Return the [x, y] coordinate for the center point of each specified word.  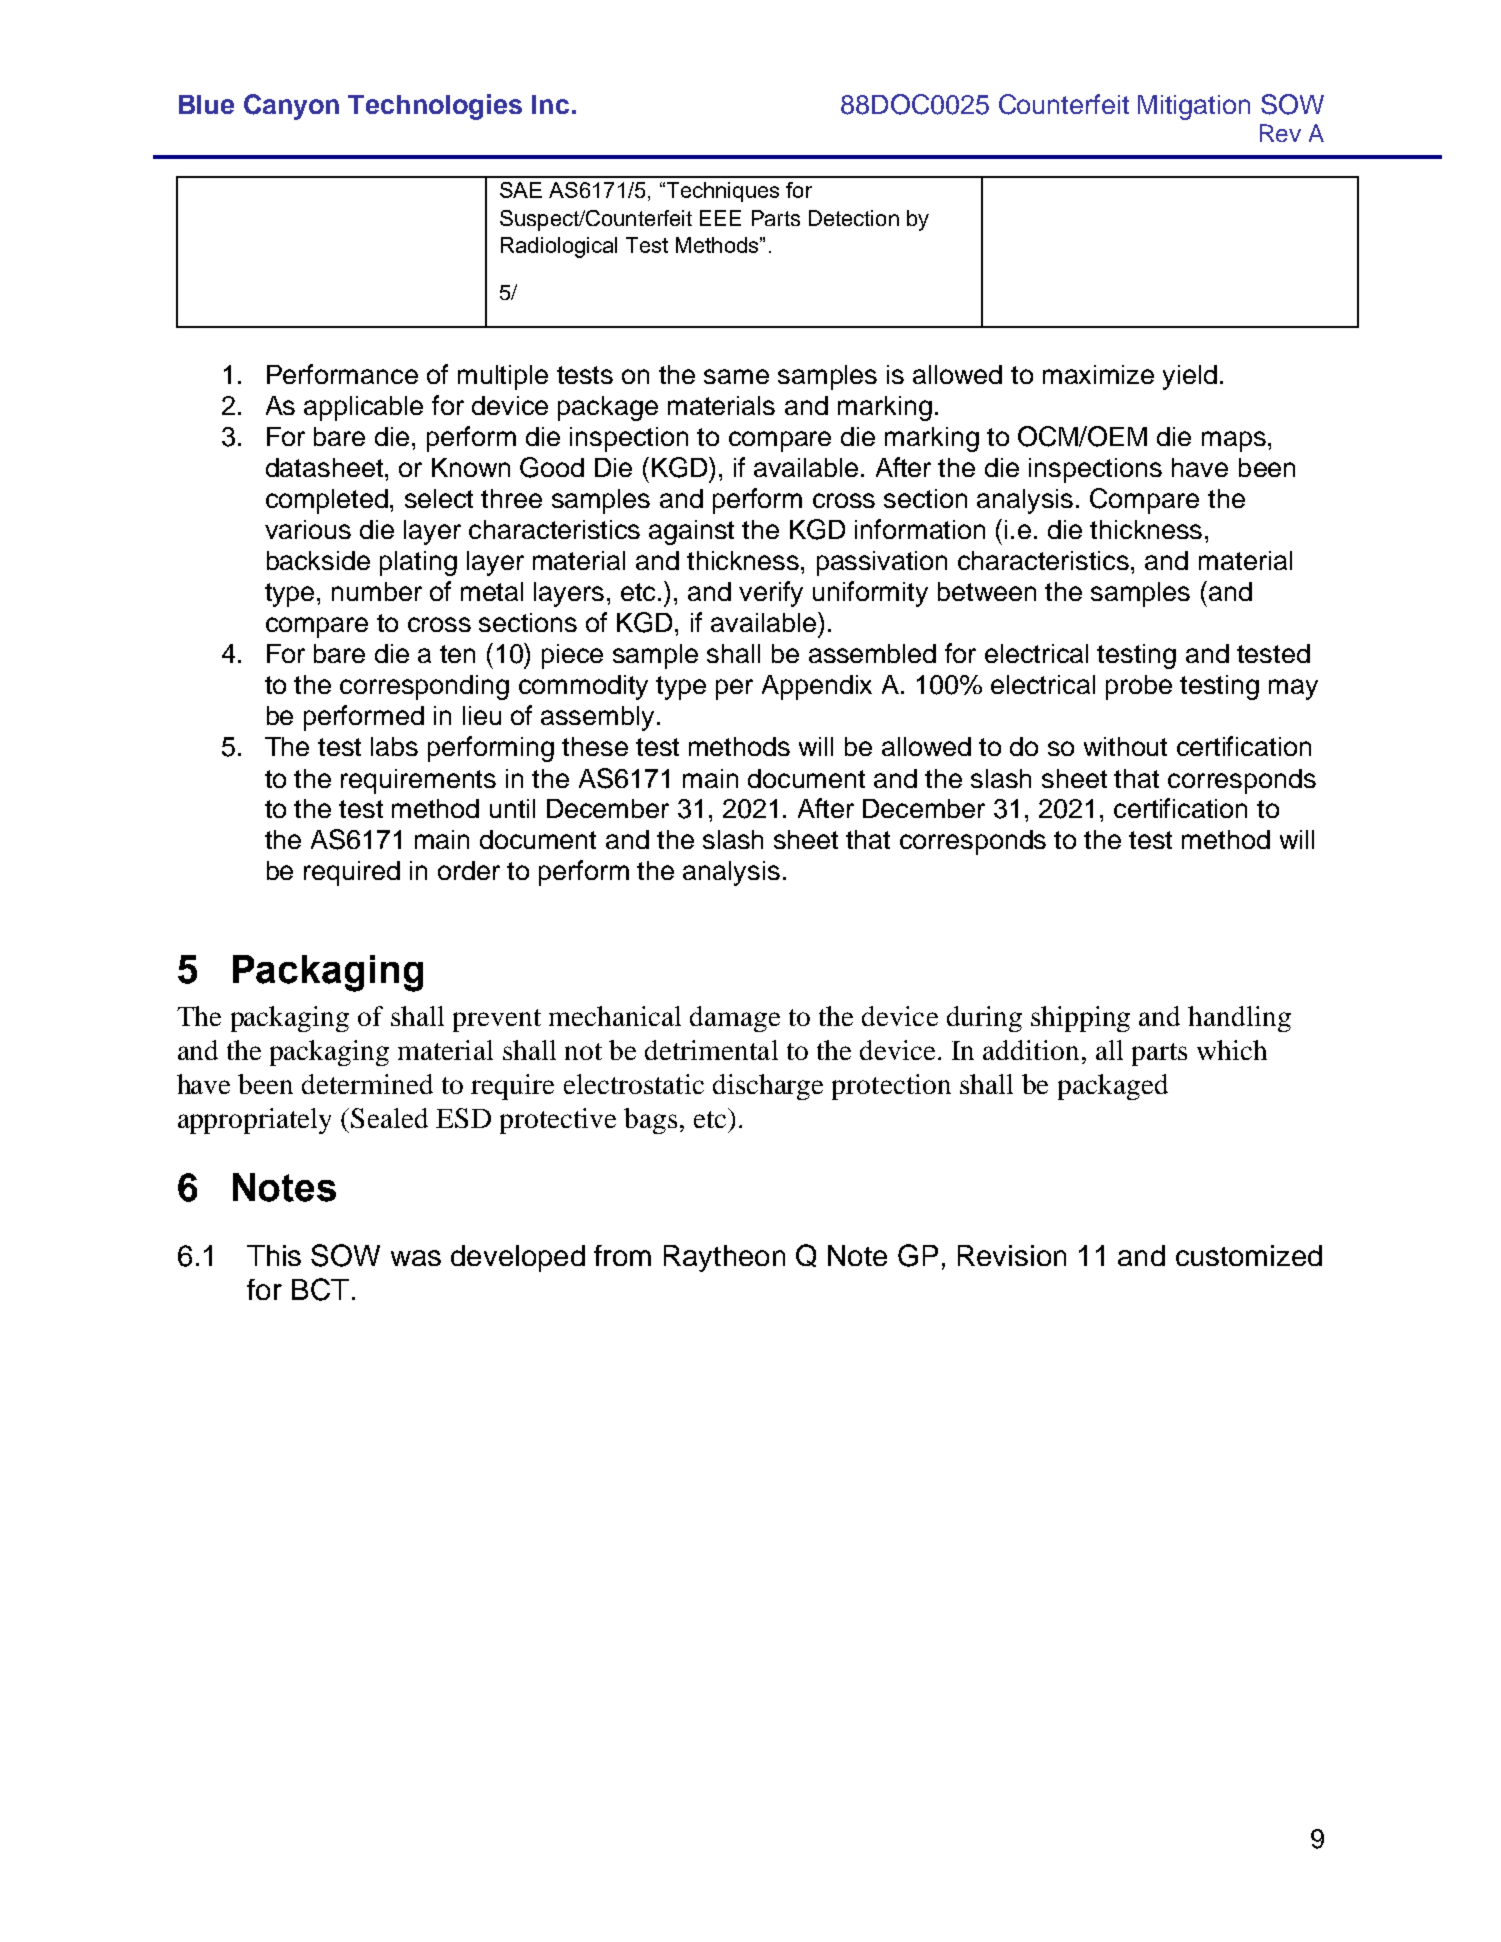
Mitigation [1194, 107]
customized [1249, 1255]
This [274, 1255]
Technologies [435, 107]
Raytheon [724, 1258]
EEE [720, 218]
